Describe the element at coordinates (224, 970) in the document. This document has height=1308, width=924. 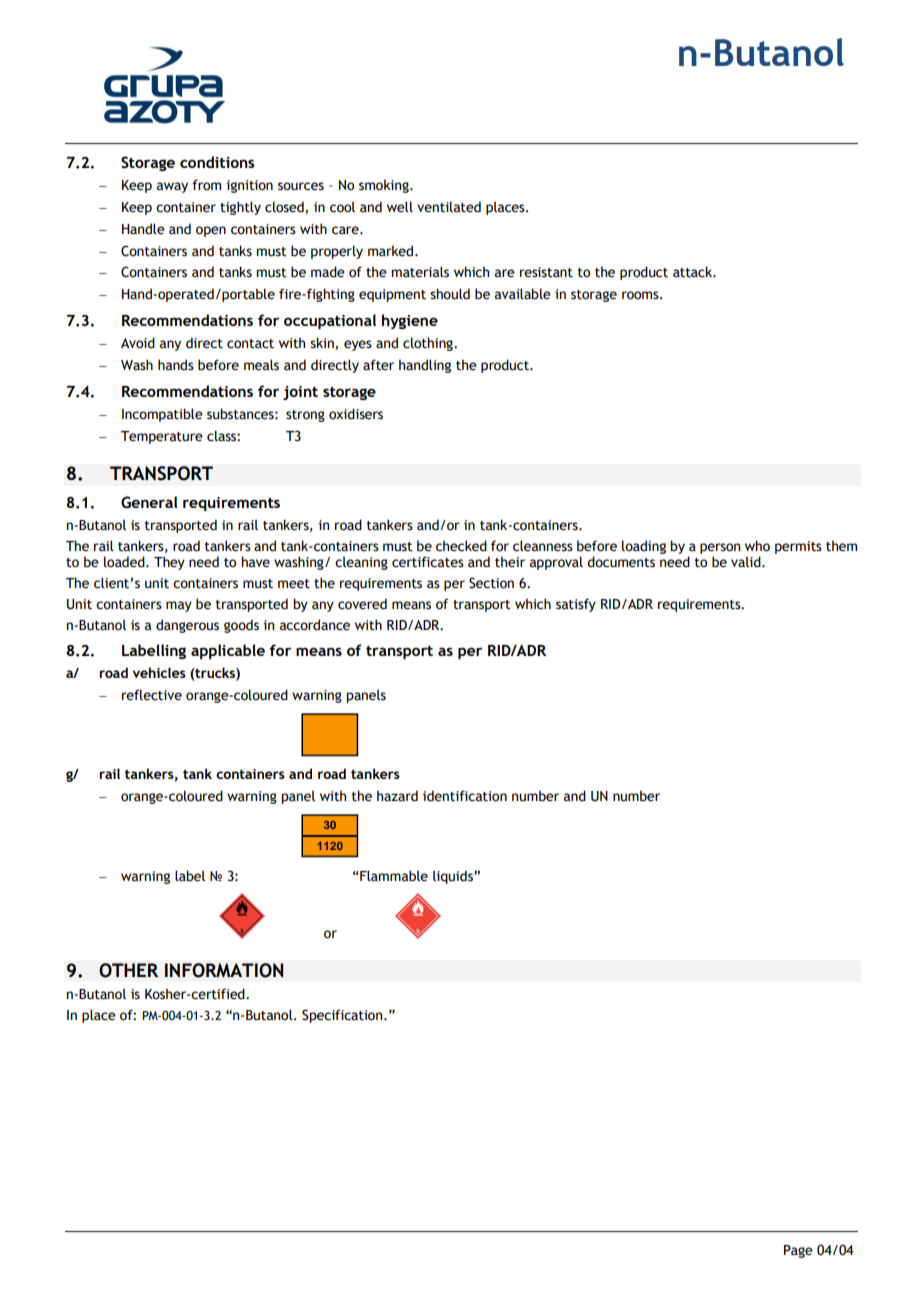
I see `INFORMATION` at that location.
